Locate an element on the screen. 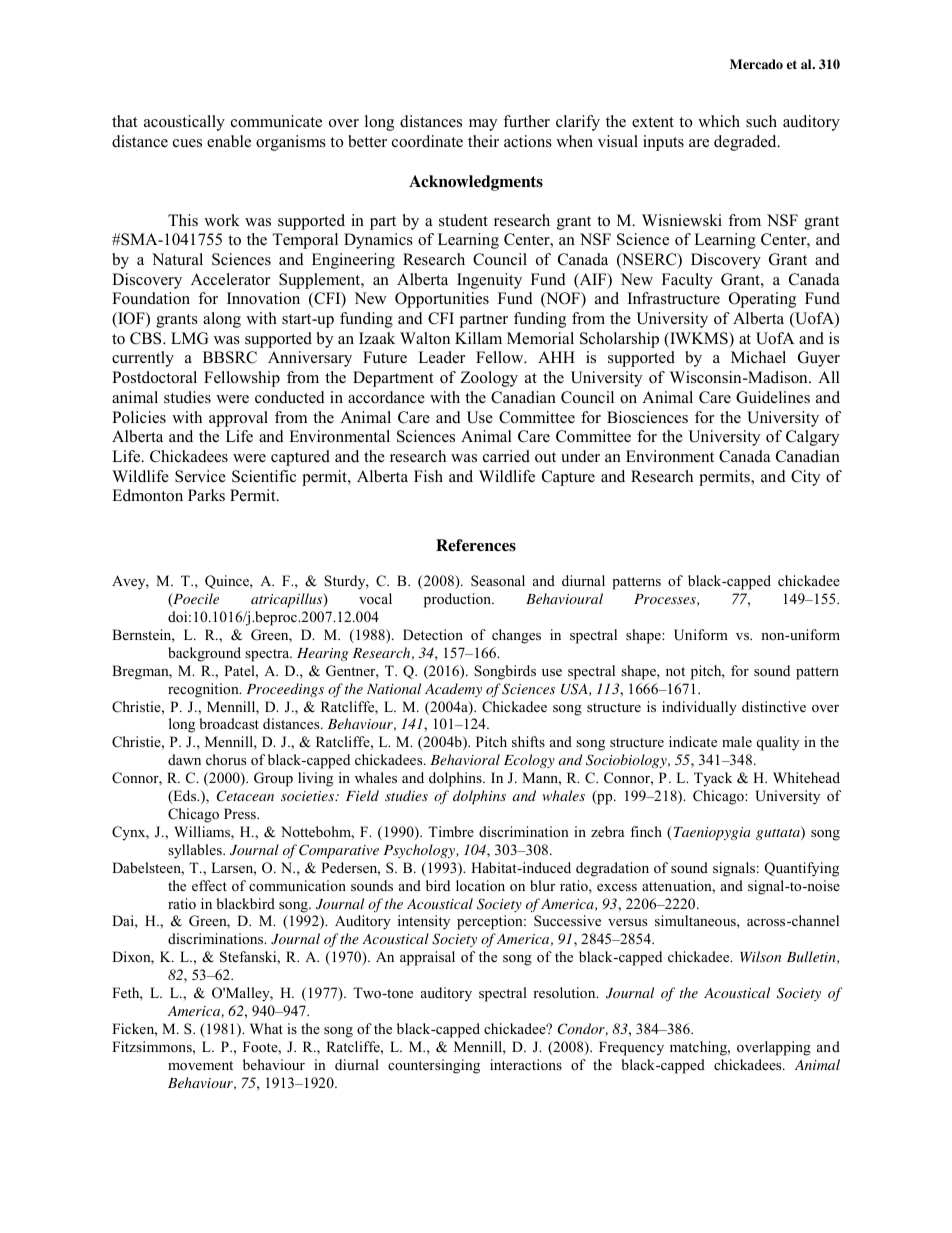 The width and height of the screenshot is (952, 1233). Parks is located at coordinates (206, 495).
